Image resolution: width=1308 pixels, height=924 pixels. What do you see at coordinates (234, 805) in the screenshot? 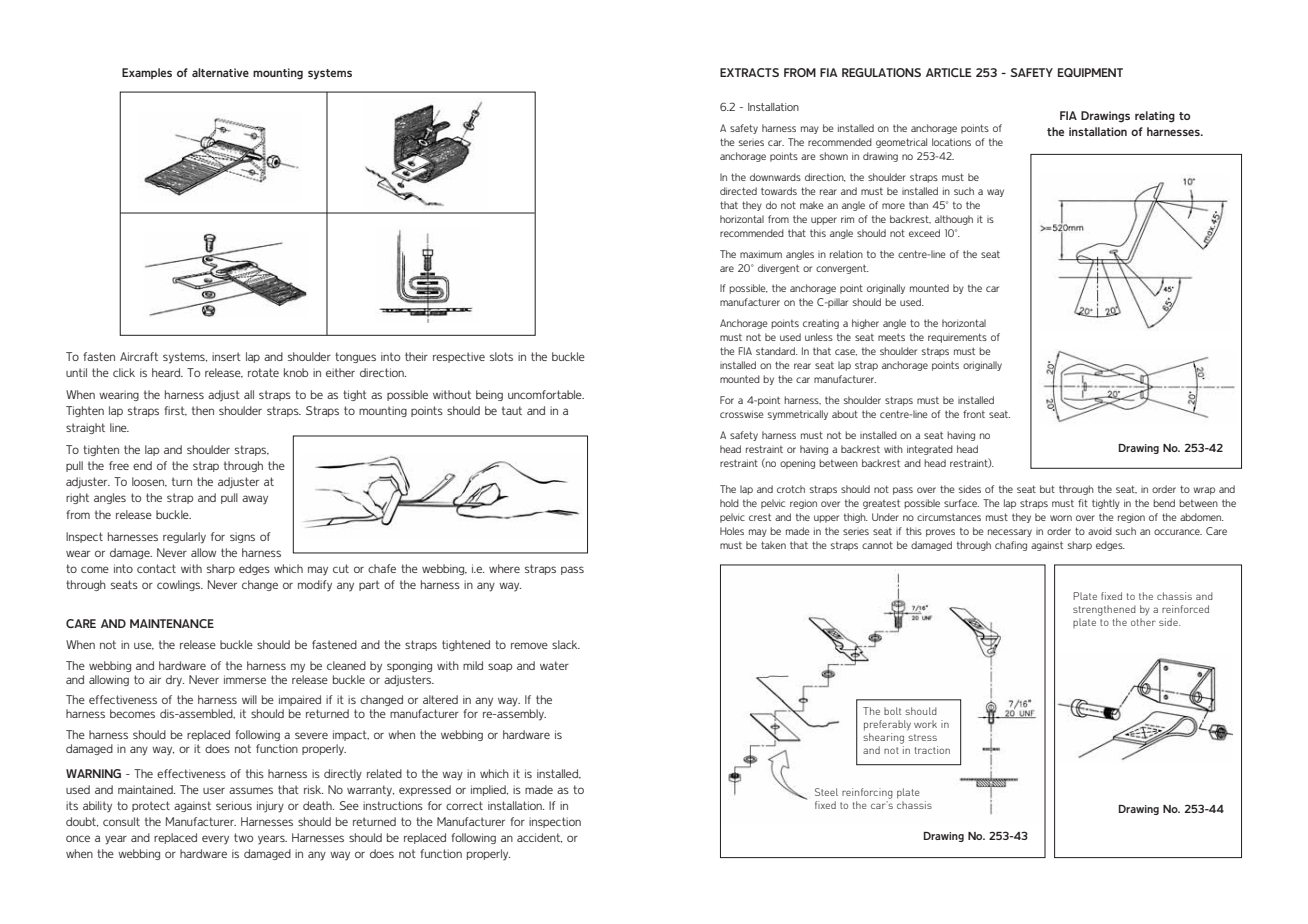
I see `serious` at bounding box center [234, 805].
